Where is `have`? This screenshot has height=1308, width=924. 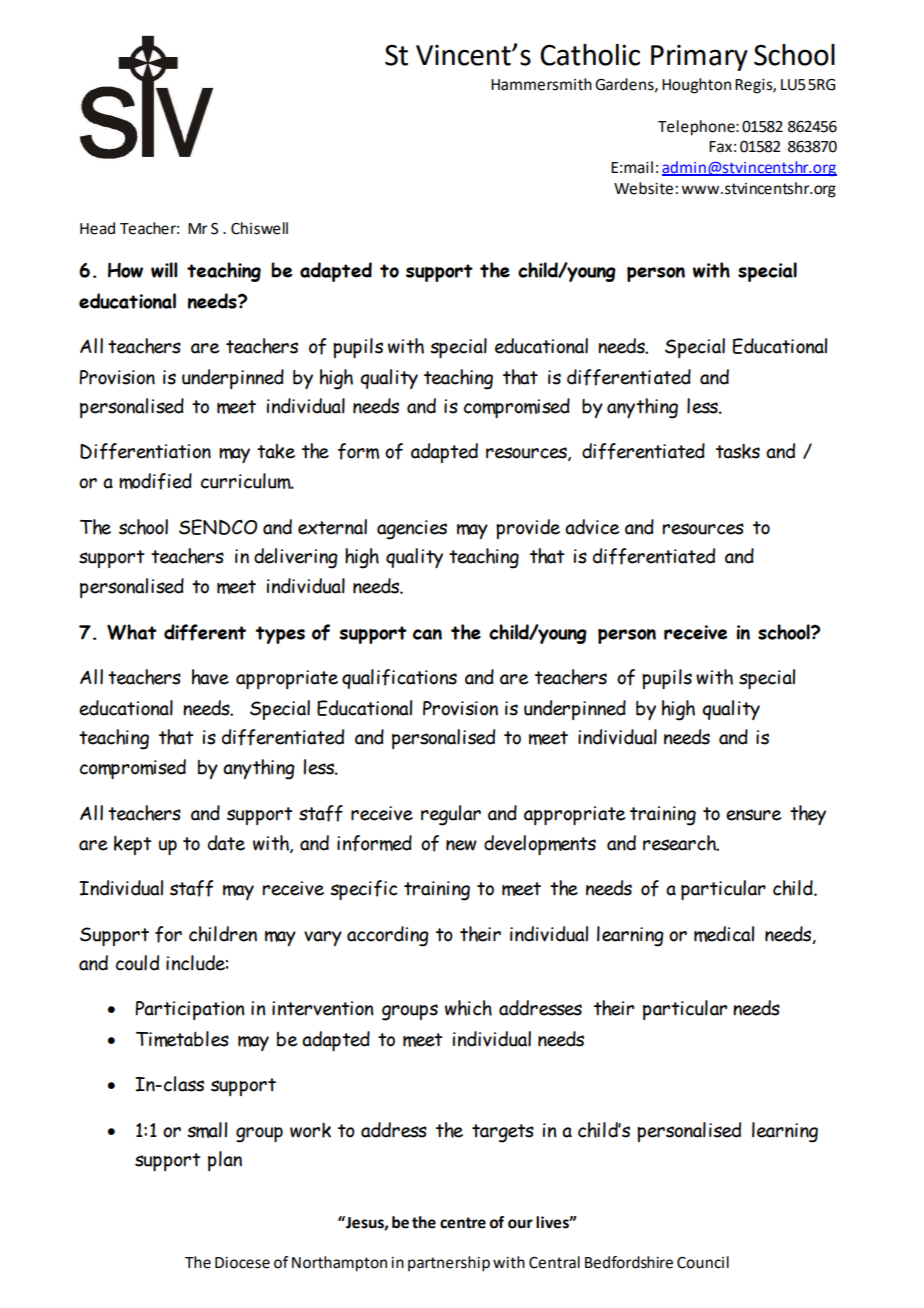
have is located at coordinates (210, 677).
